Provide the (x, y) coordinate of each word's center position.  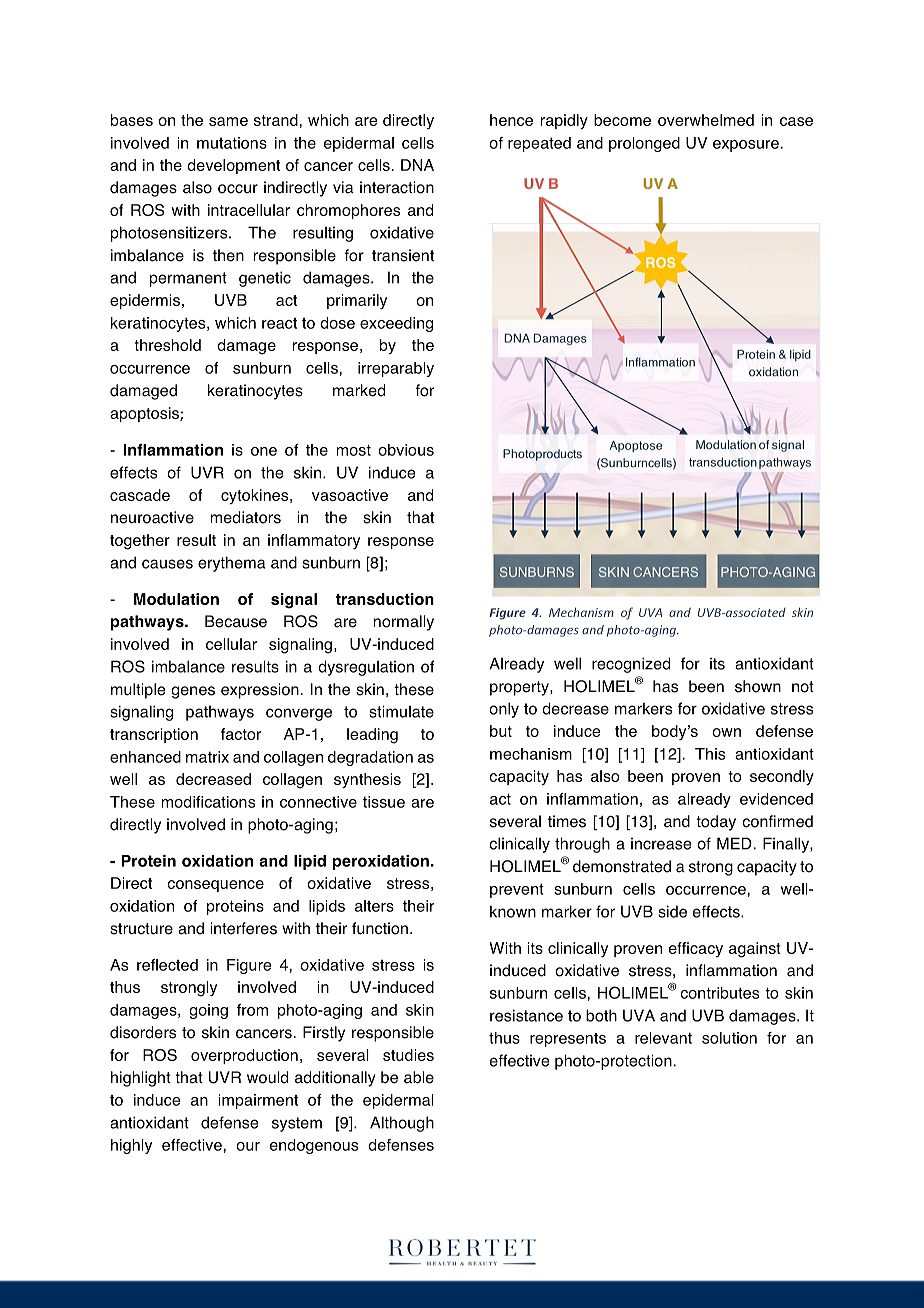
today (716, 823)
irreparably (396, 369)
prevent (517, 890)
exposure (746, 146)
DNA (417, 165)
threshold (167, 345)
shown (758, 686)
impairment (258, 1101)
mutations (232, 143)
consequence (215, 886)
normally (403, 623)
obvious (406, 450)
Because (236, 621)
